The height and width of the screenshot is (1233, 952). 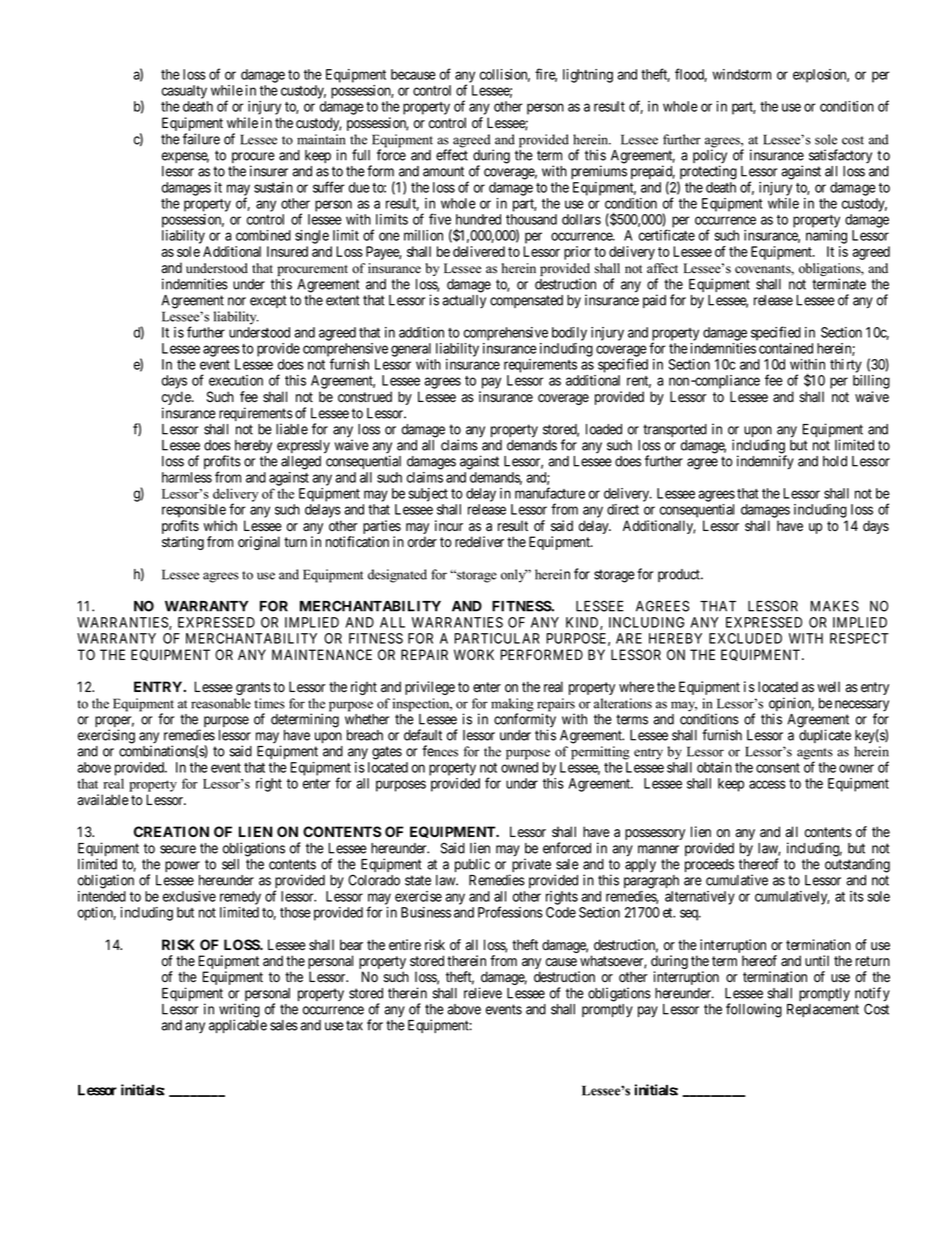 I want to click on cycle, so click(x=177, y=399).
